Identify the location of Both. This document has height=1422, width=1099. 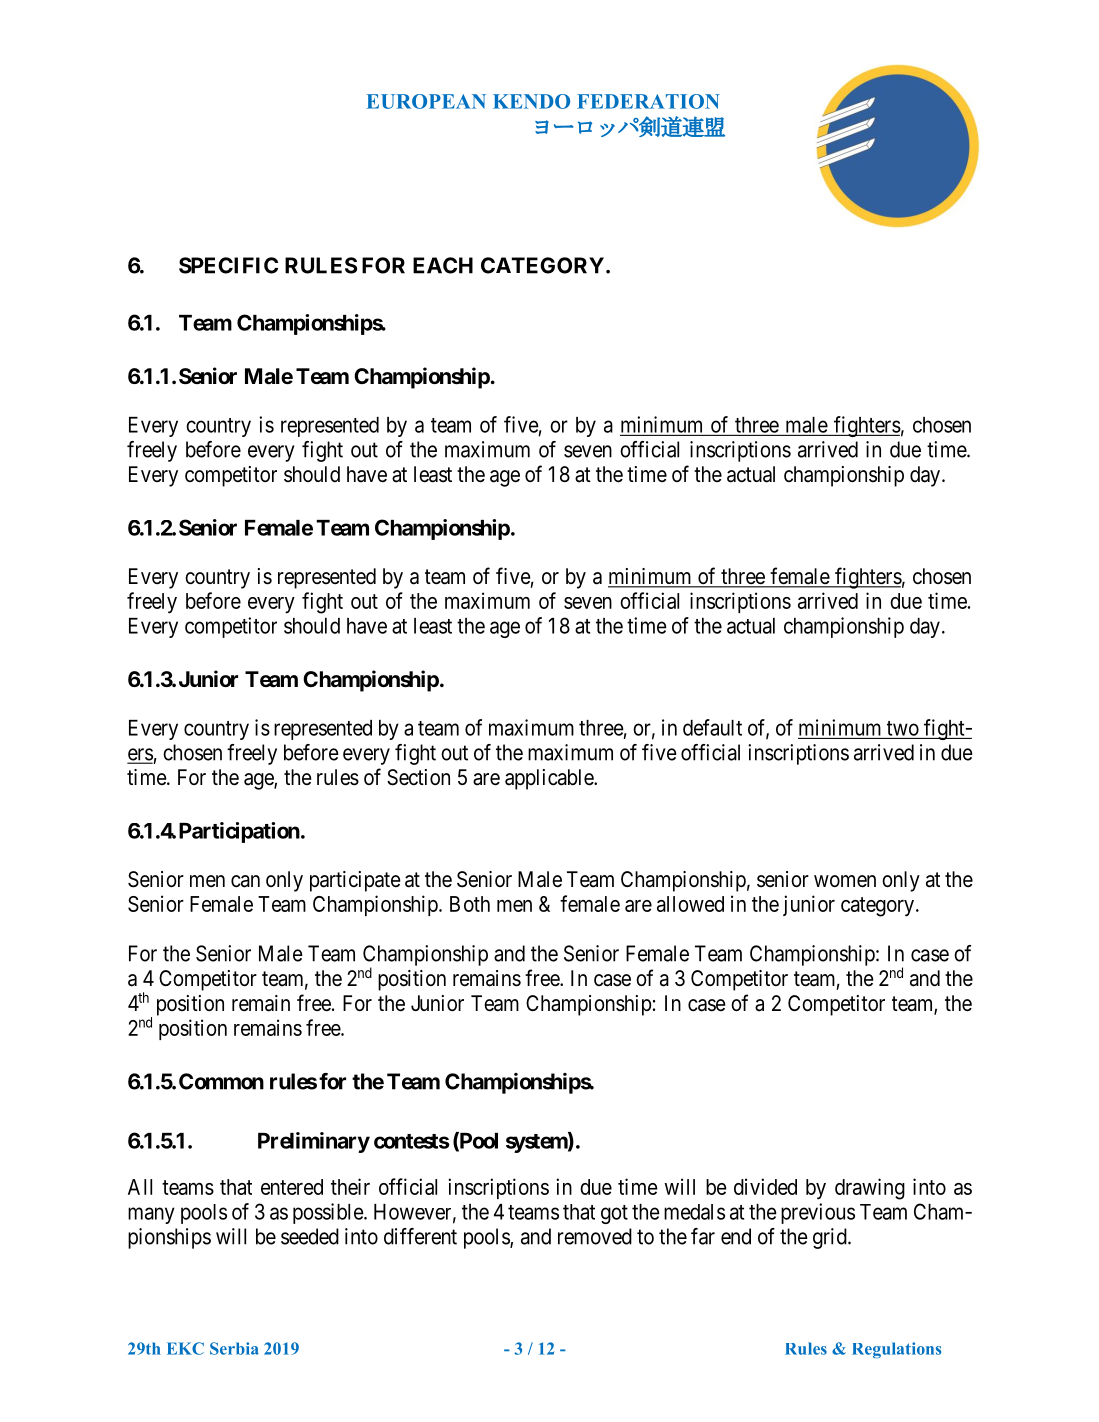
(470, 904).
